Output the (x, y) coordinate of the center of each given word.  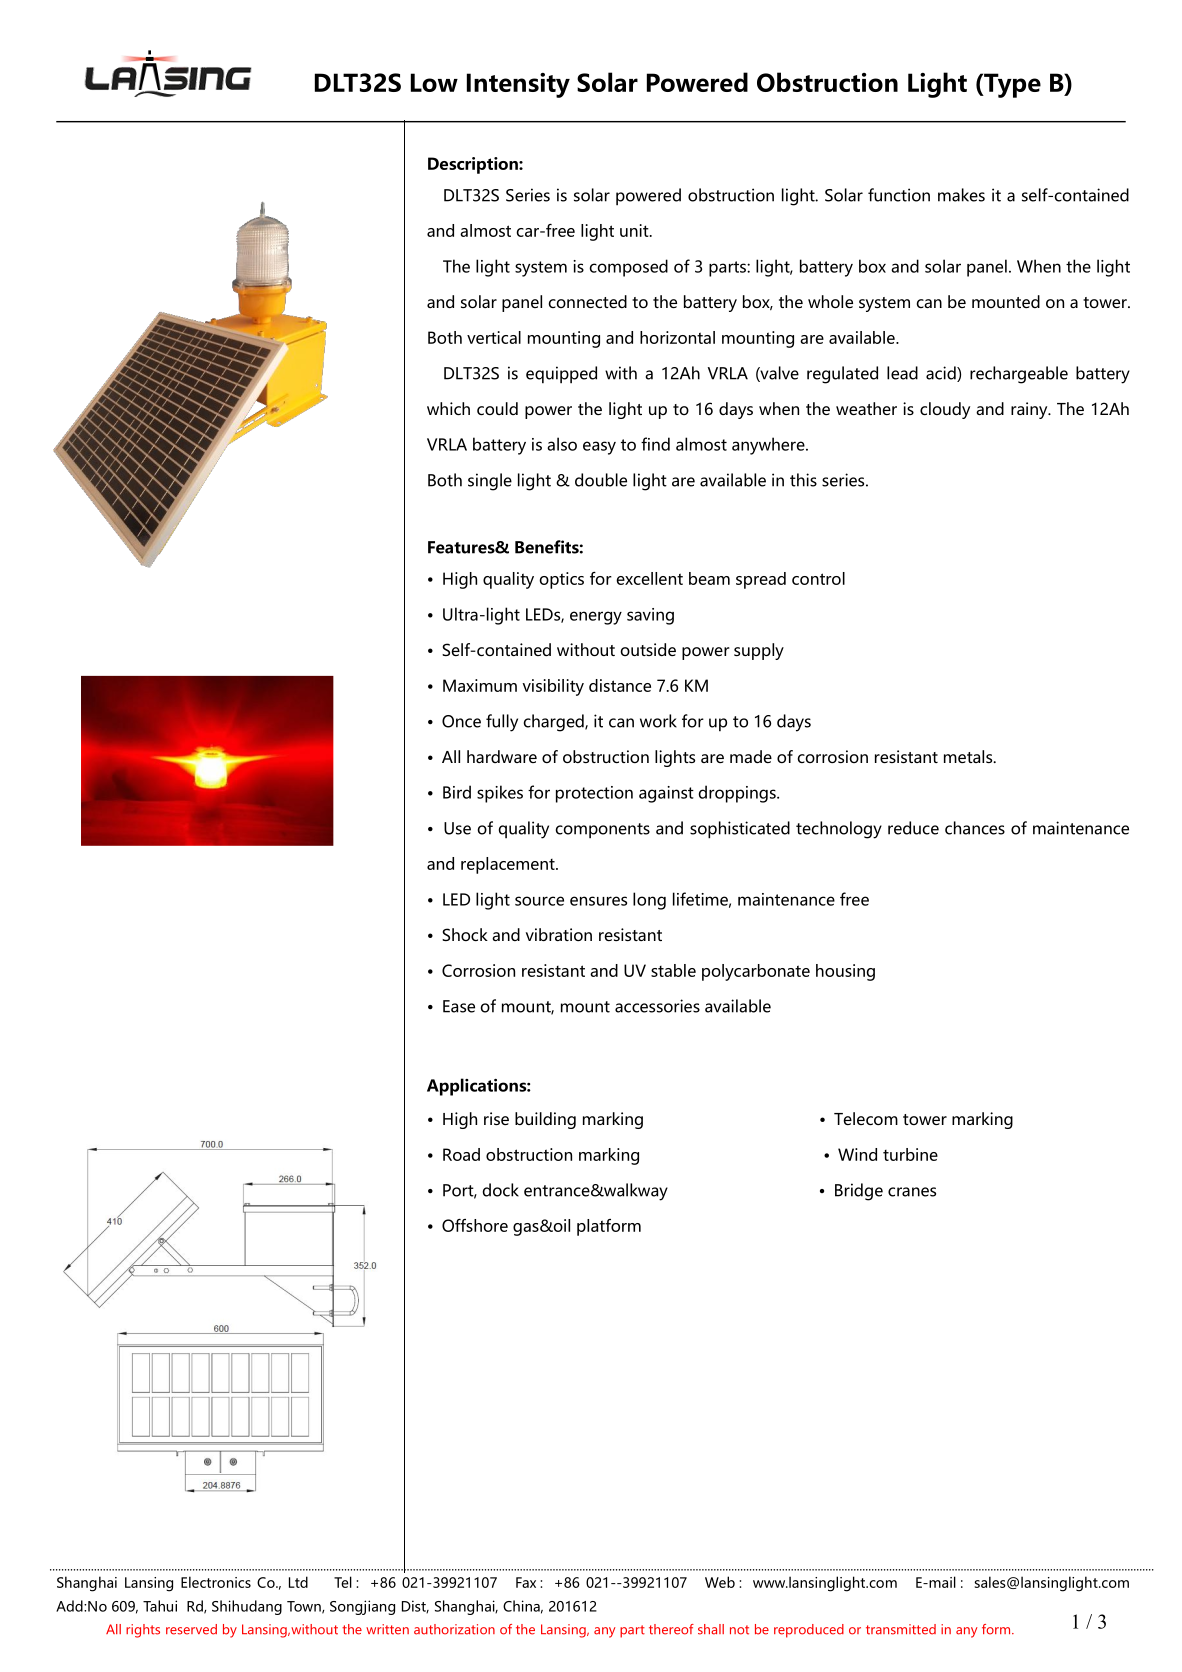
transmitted (901, 1629)
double (601, 480)
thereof (671, 1629)
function (899, 195)
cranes (912, 1192)
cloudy (945, 410)
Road (461, 1154)
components (603, 831)
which (448, 408)
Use (457, 828)
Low (434, 82)
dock (501, 1190)
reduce (913, 828)
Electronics (216, 1582)
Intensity (518, 85)
